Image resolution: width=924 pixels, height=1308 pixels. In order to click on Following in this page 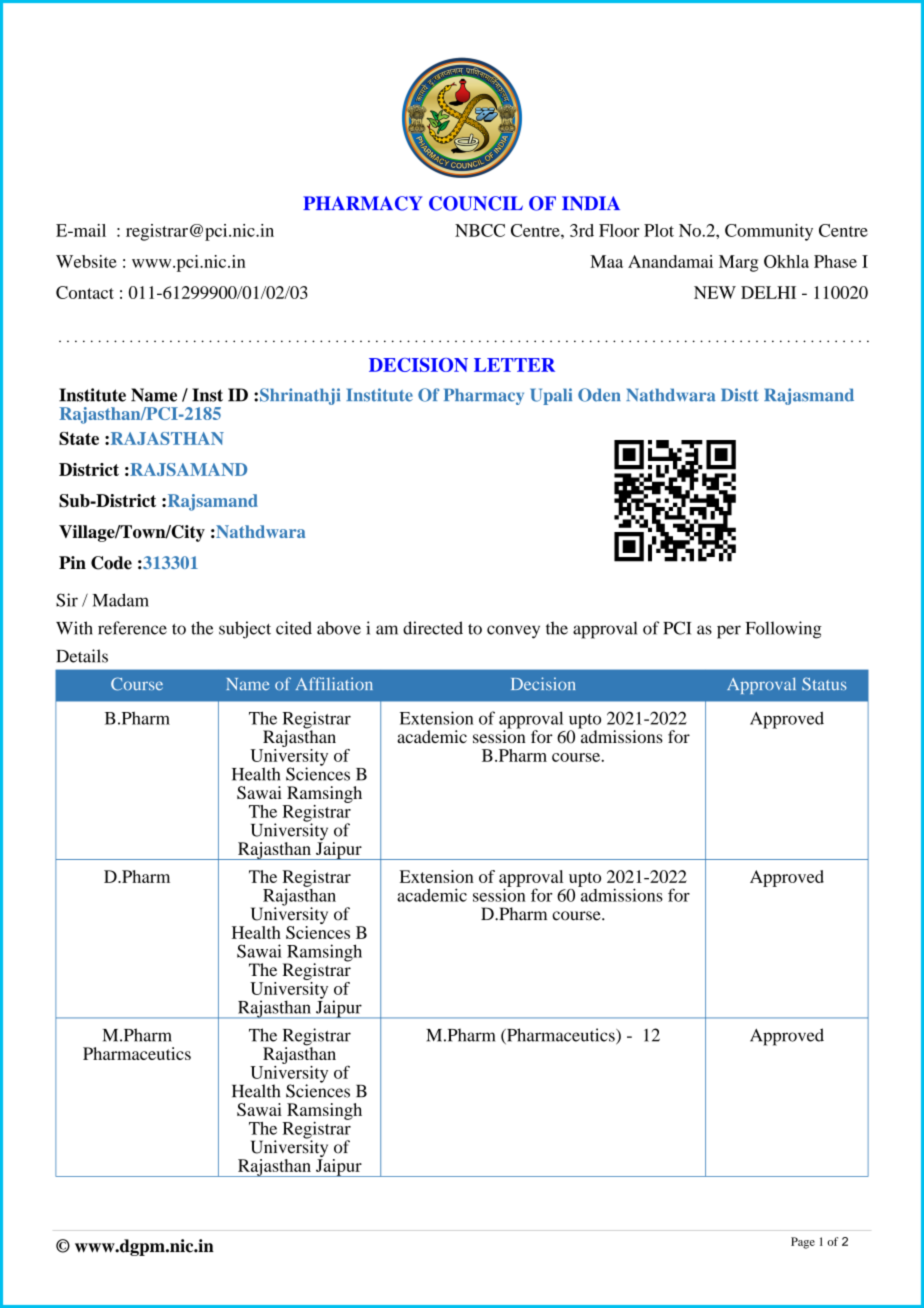, I will do `click(784, 630)`.
